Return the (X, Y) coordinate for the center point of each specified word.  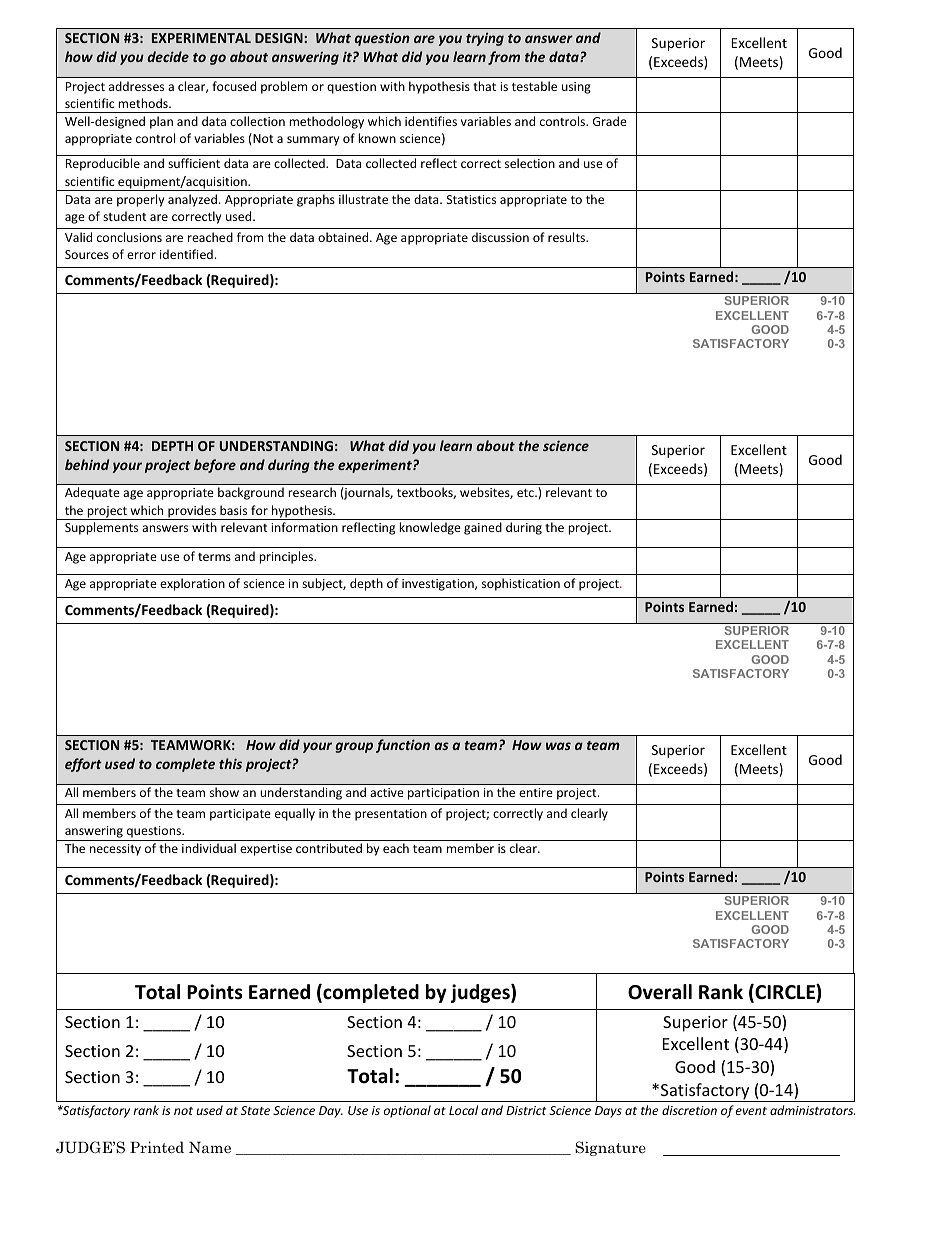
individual (209, 848)
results (568, 237)
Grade (610, 121)
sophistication (521, 584)
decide (168, 56)
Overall (660, 992)
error (141, 255)
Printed (157, 1147)
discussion (500, 237)
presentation (391, 815)
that (484, 86)
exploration (192, 584)
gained (483, 528)
